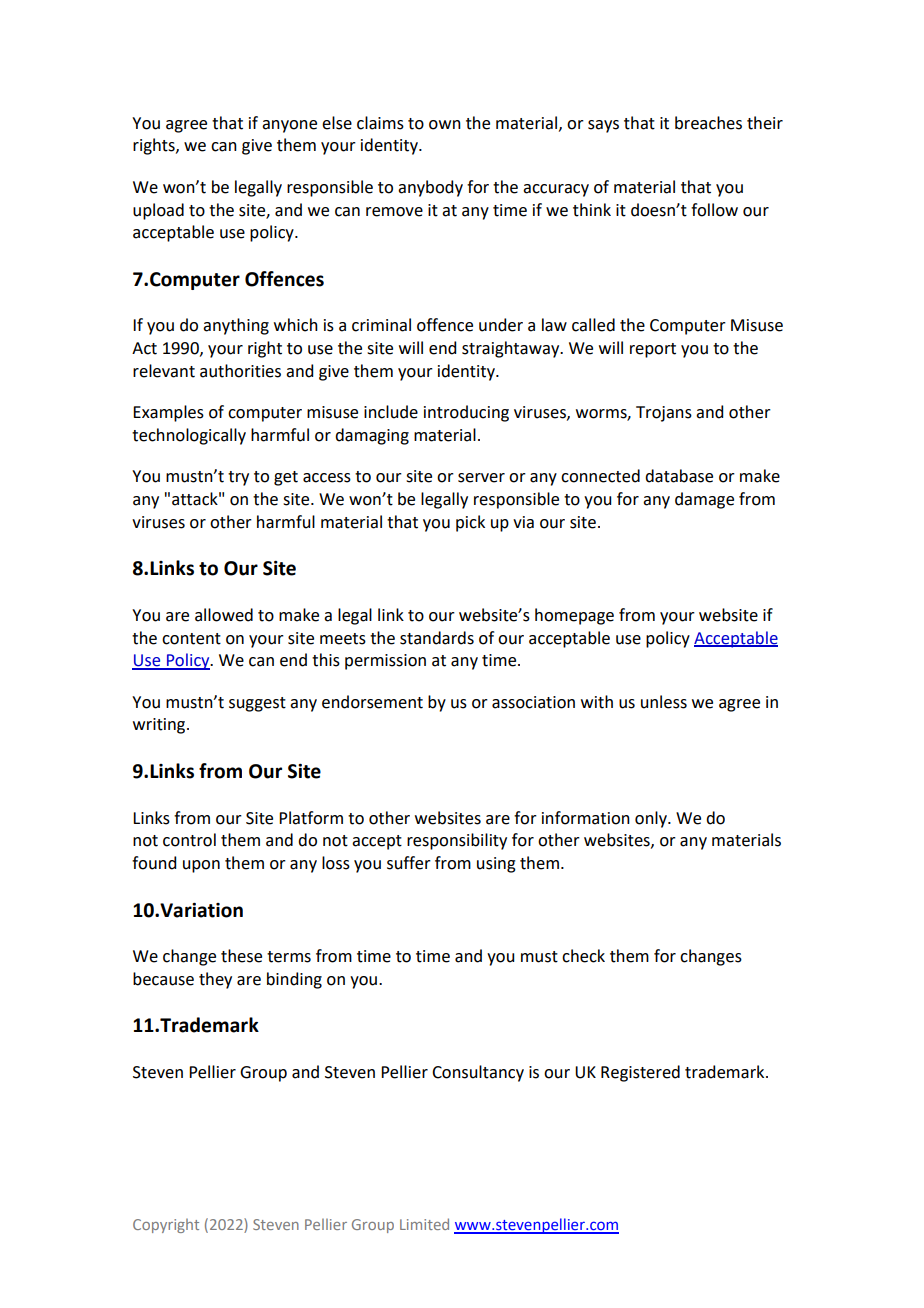 This page has width=924, height=1308. I want to click on anyone, so click(289, 126).
